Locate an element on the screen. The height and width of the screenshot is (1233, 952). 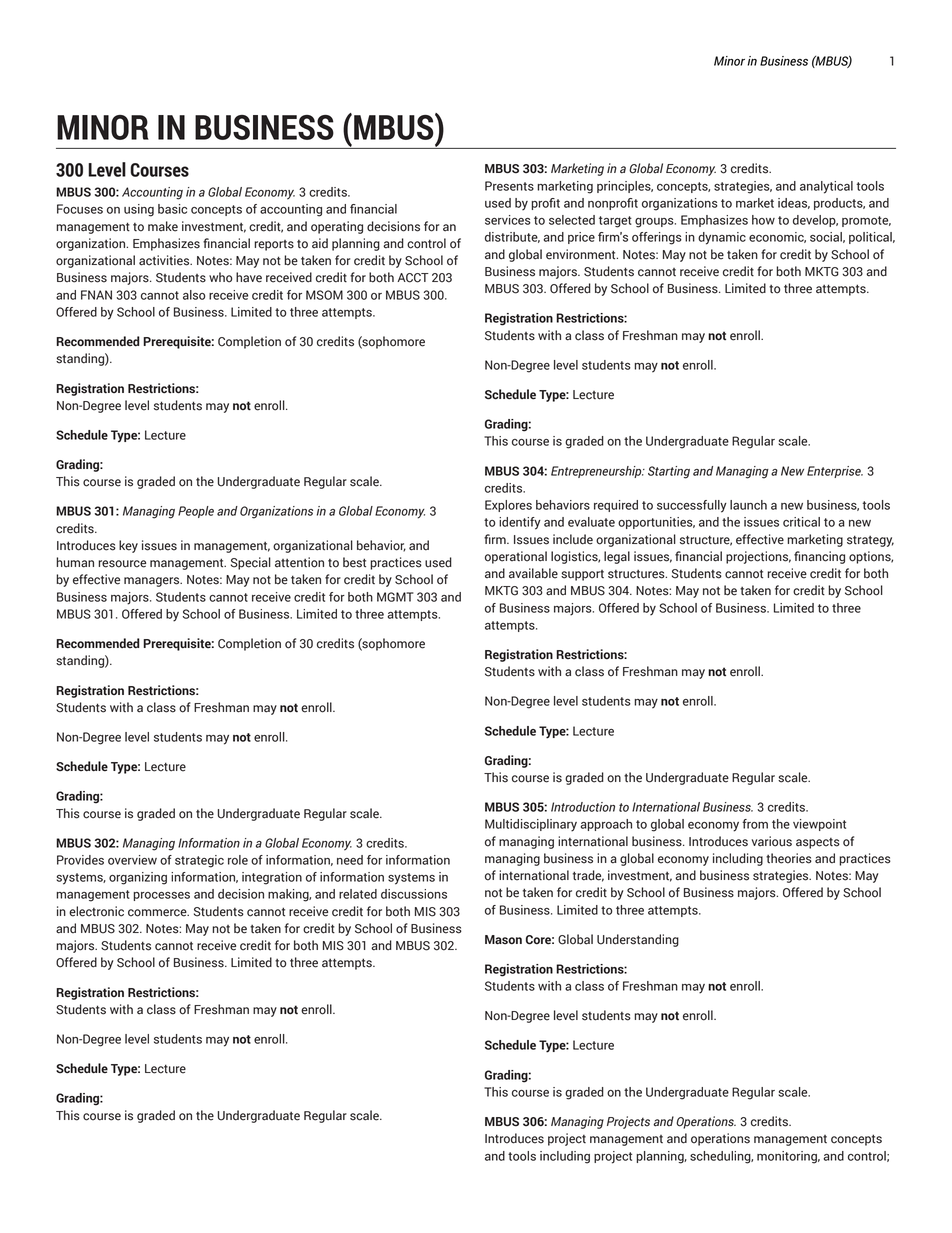
Entrepreneurship is located at coordinates (597, 472).
